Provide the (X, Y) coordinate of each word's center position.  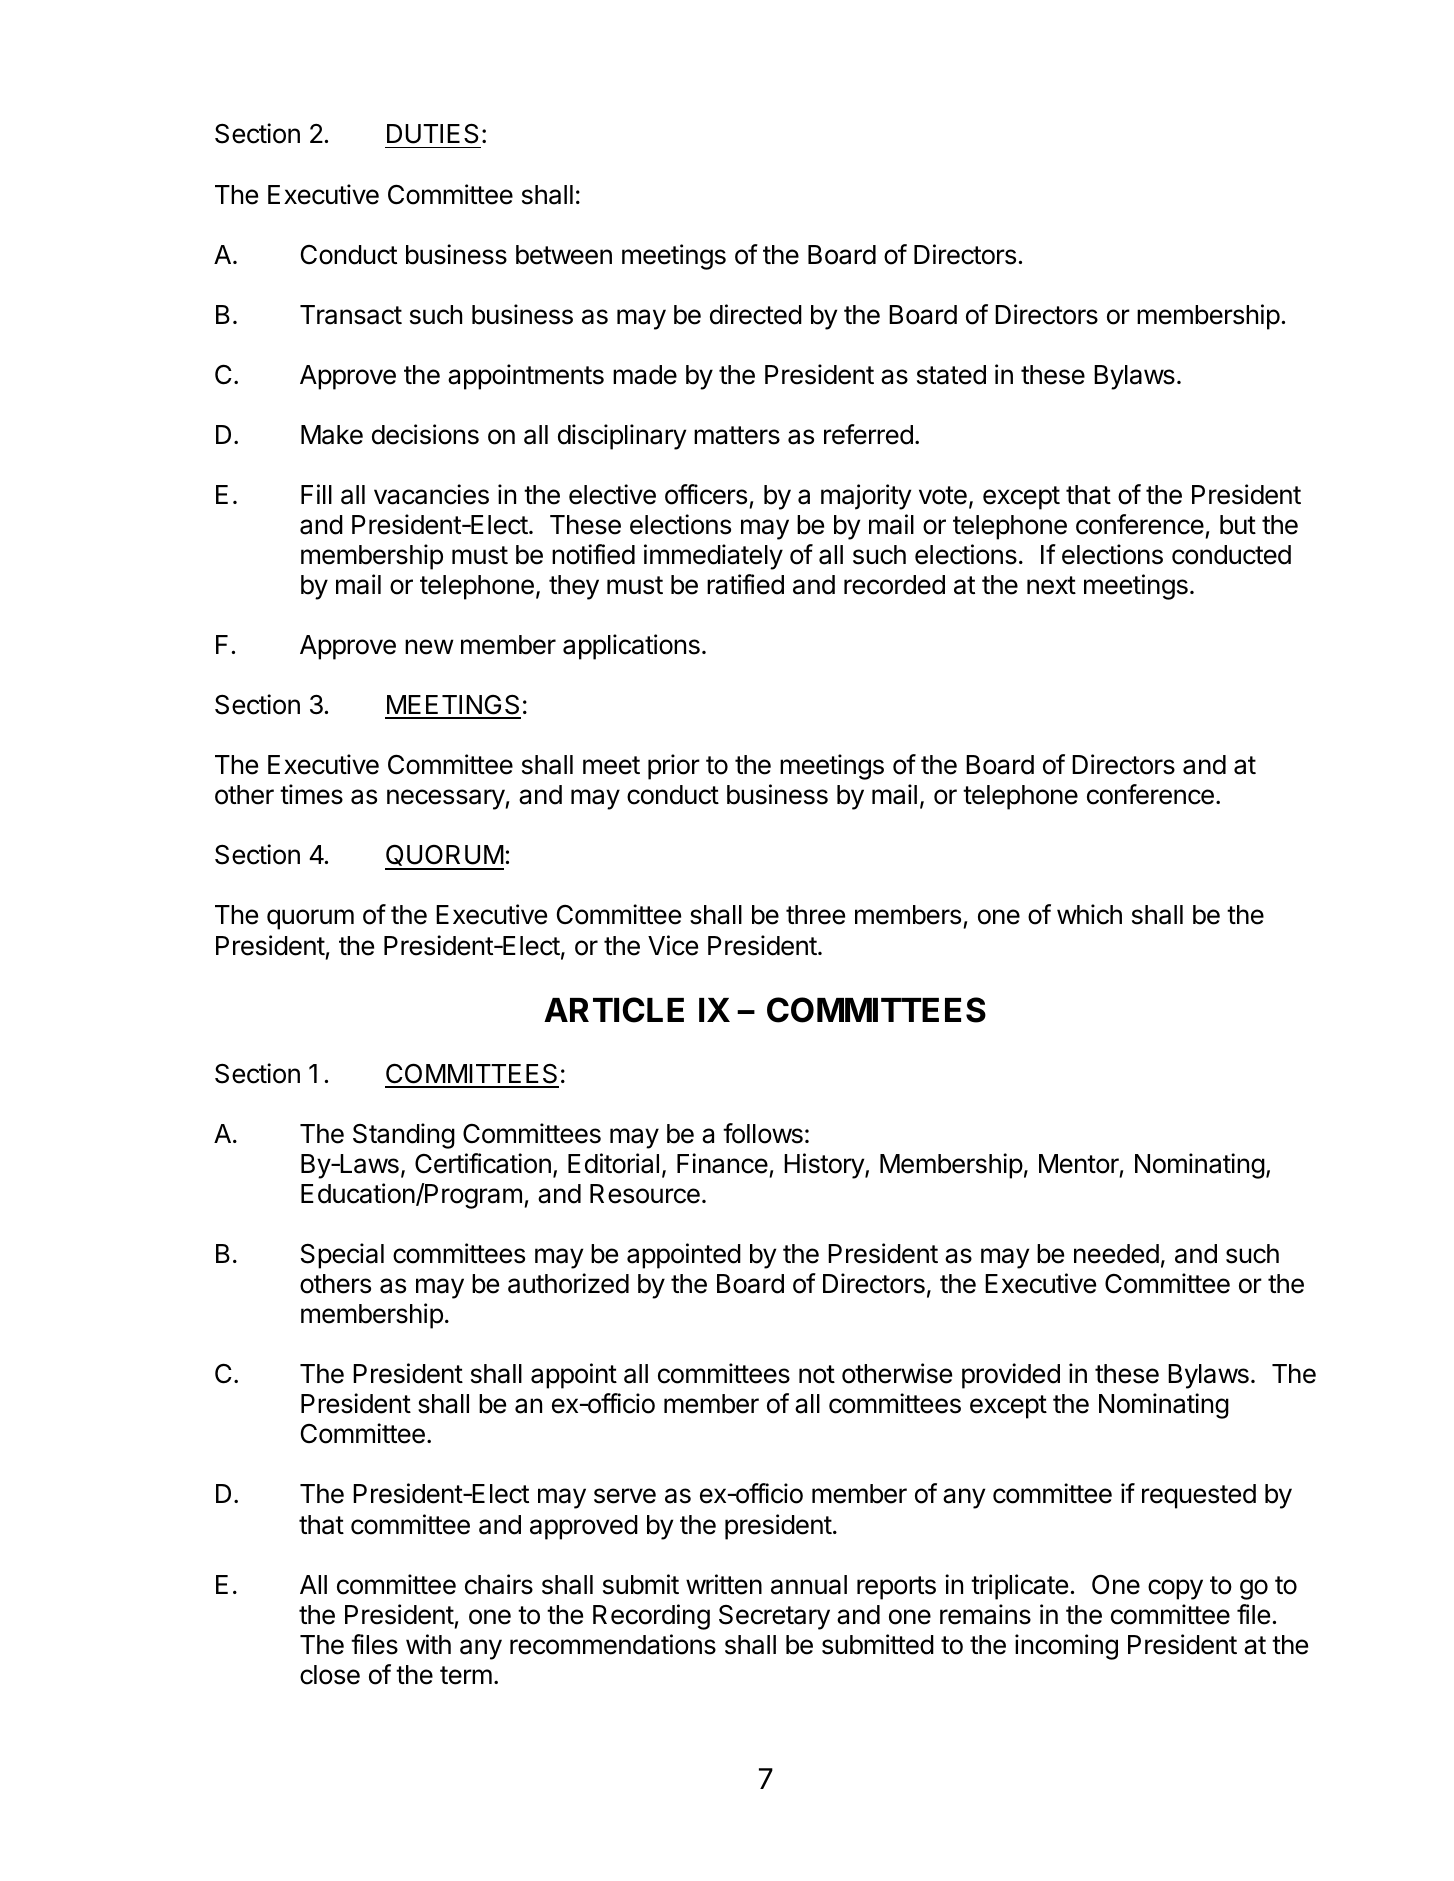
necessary (446, 799)
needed (1116, 1254)
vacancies (431, 494)
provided (1011, 1376)
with (428, 1644)
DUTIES (433, 133)
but (1238, 525)
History (825, 1166)
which (1089, 914)
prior (674, 767)
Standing (404, 1136)
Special (342, 1256)
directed (756, 314)
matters (737, 435)
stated (951, 375)
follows (763, 1133)
